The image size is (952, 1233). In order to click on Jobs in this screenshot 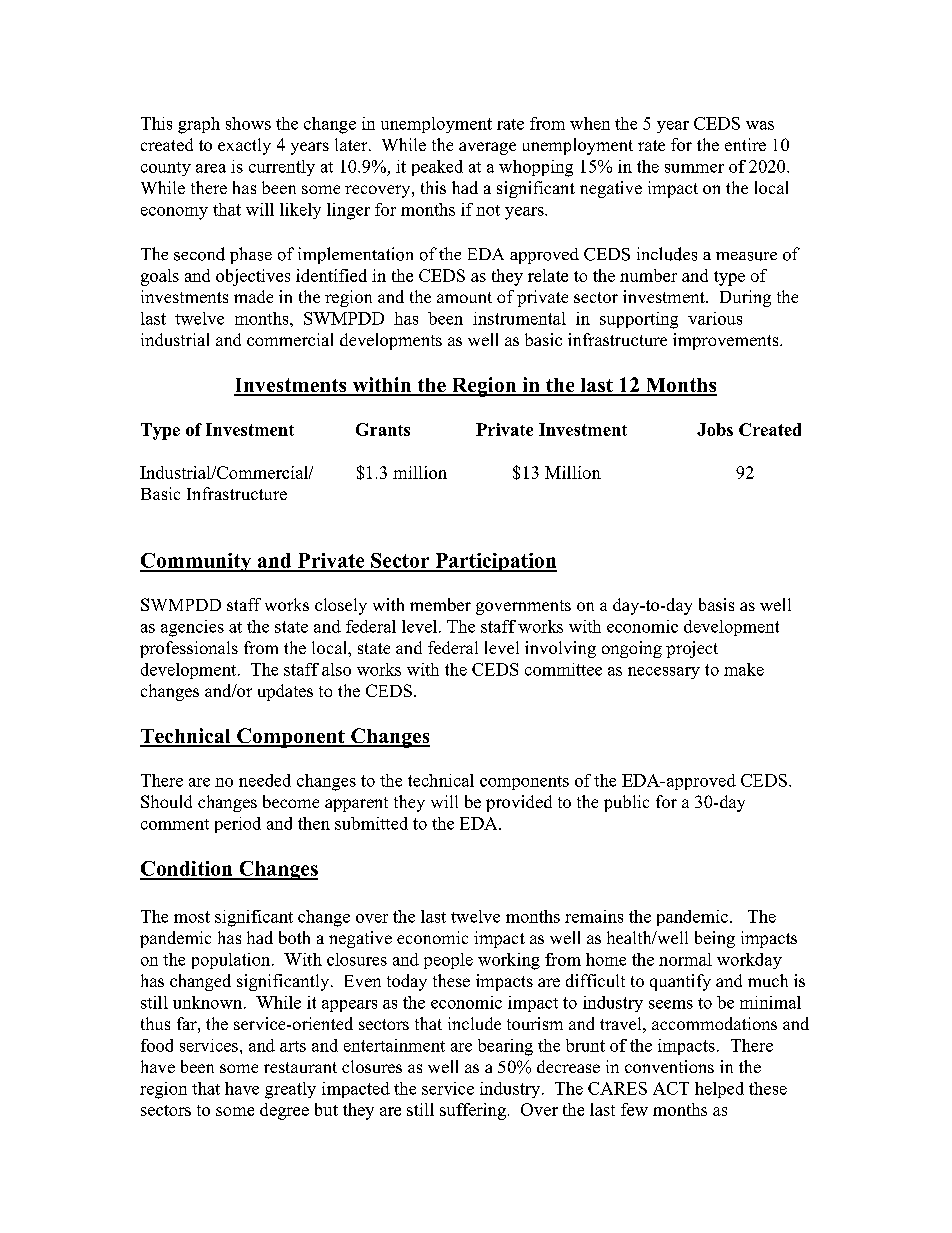, I will do `click(715, 429)`.
